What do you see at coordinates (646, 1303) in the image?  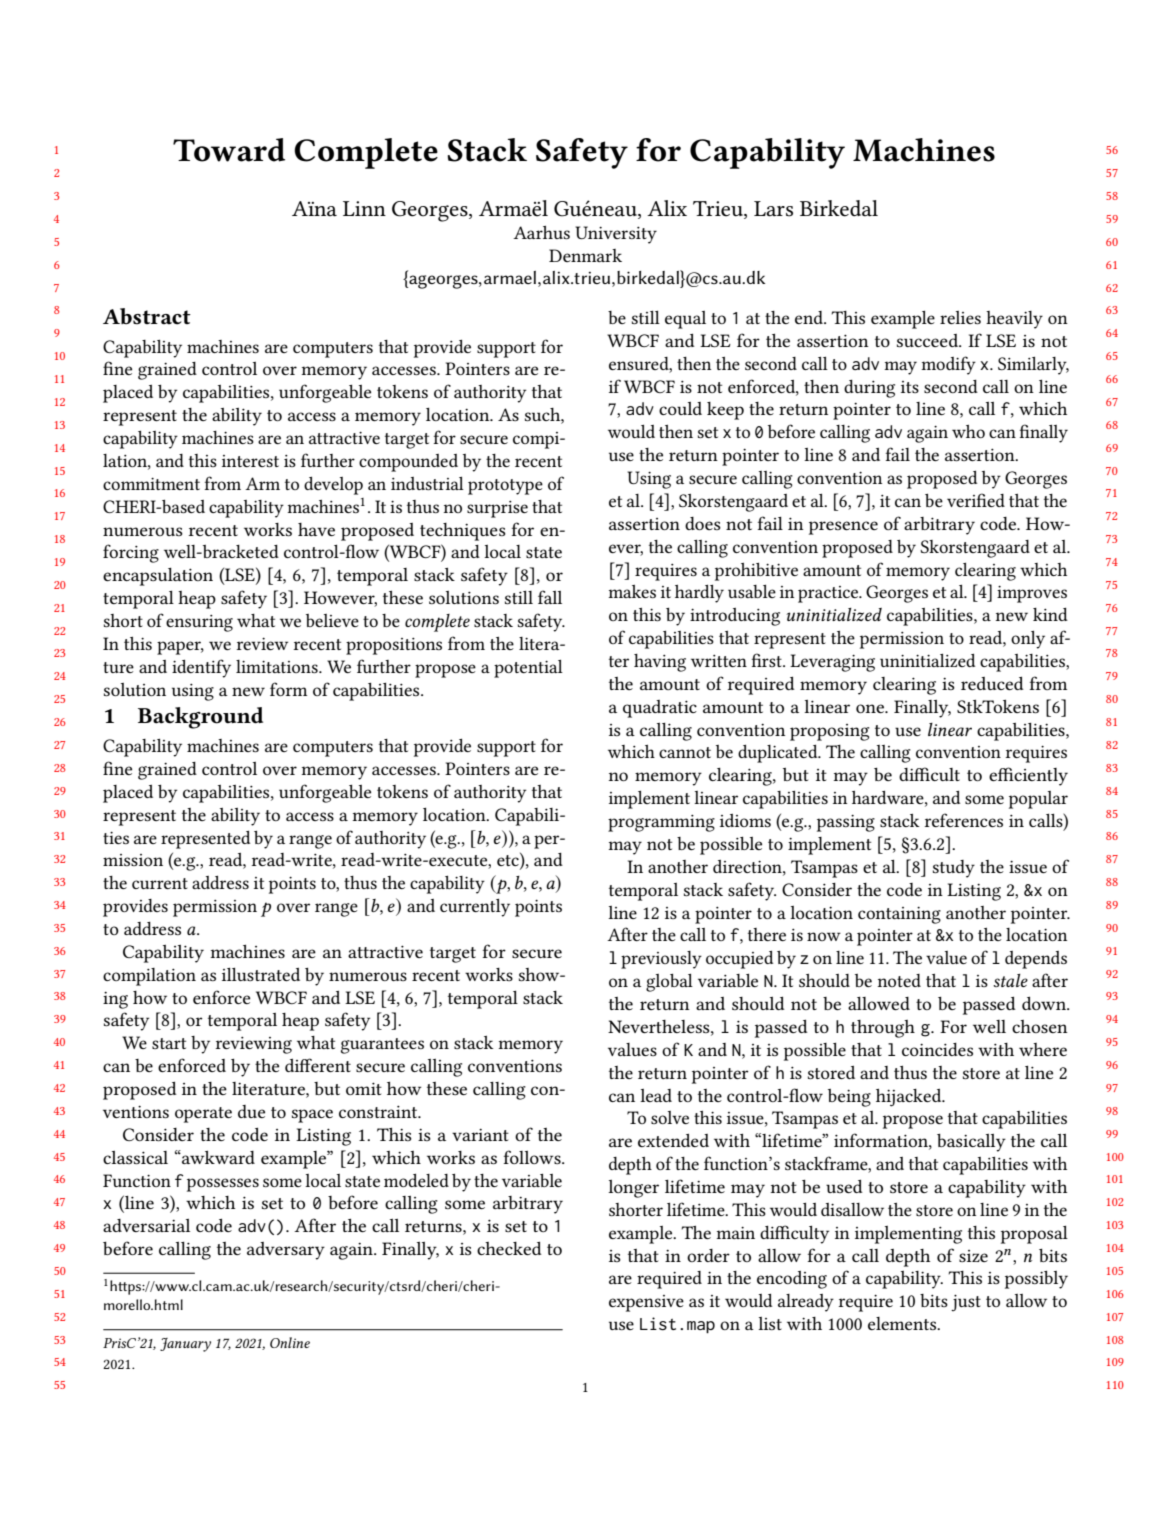 I see `expensive` at bounding box center [646, 1303].
